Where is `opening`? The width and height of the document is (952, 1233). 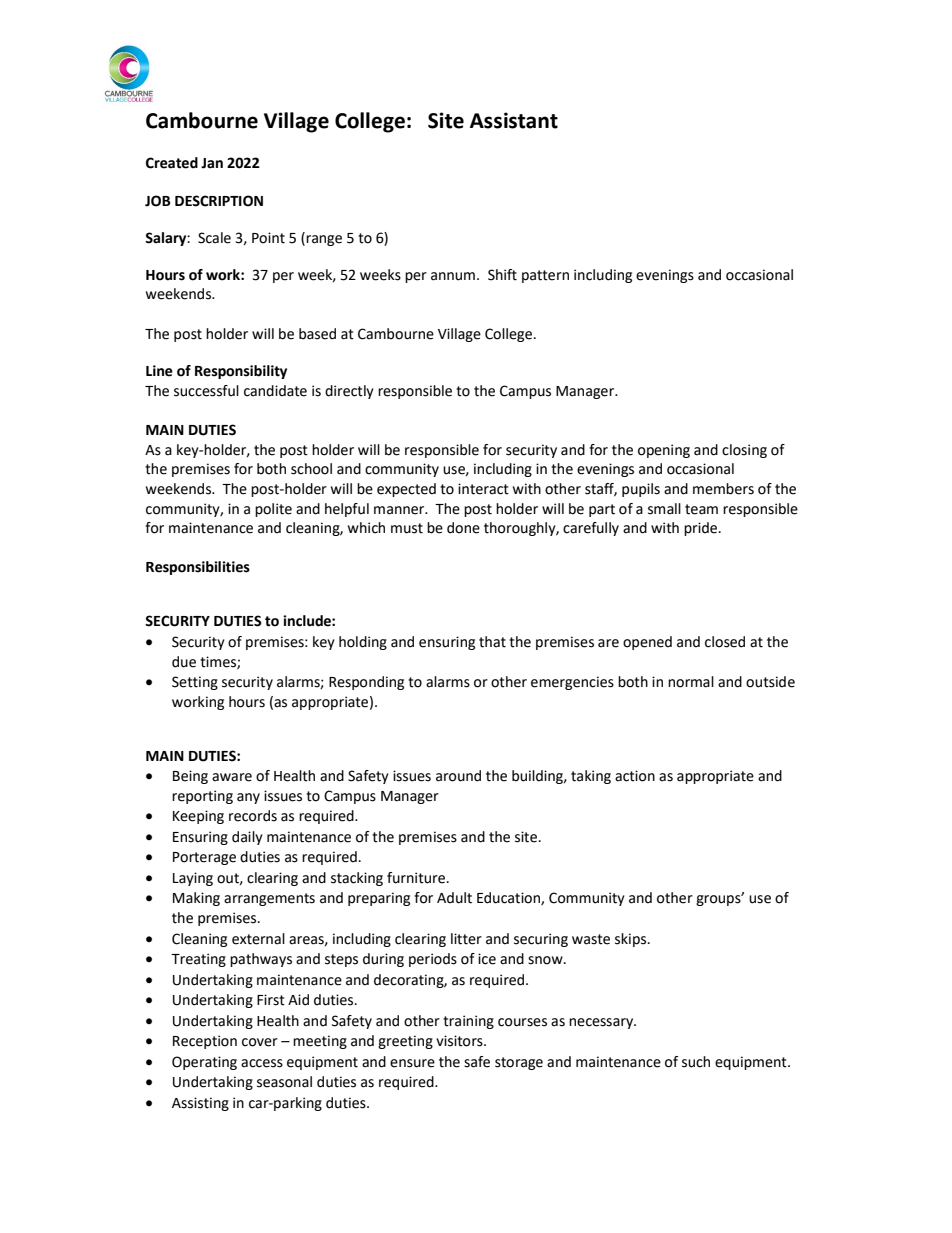 opening is located at coordinates (664, 451).
